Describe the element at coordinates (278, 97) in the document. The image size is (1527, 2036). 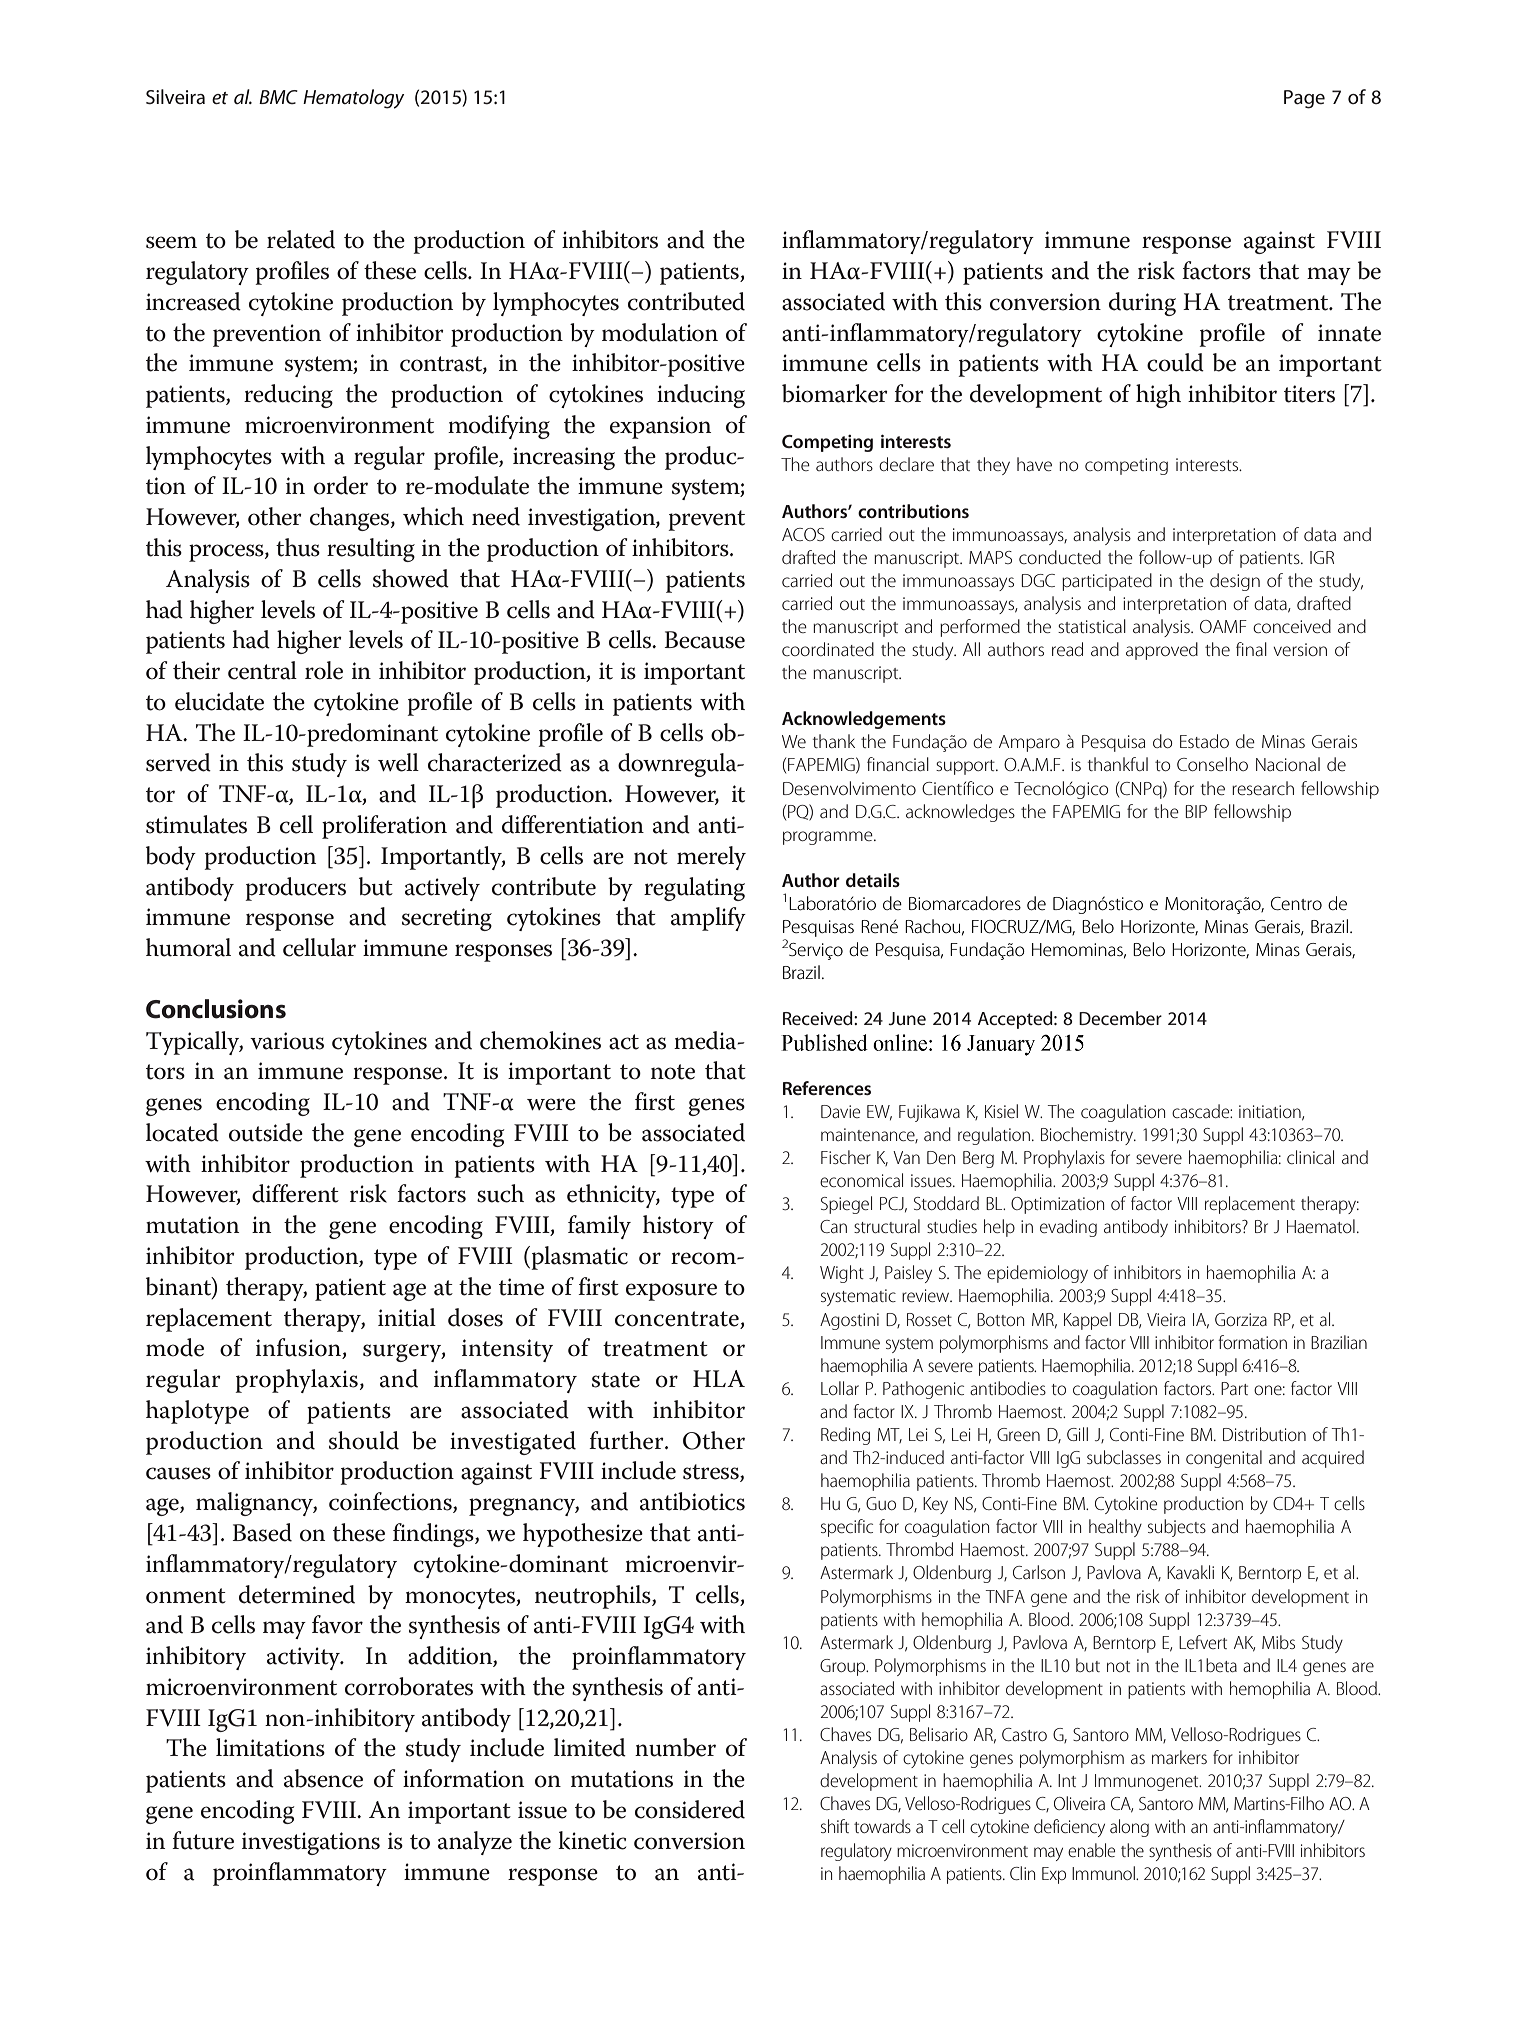
I see `BMC` at that location.
